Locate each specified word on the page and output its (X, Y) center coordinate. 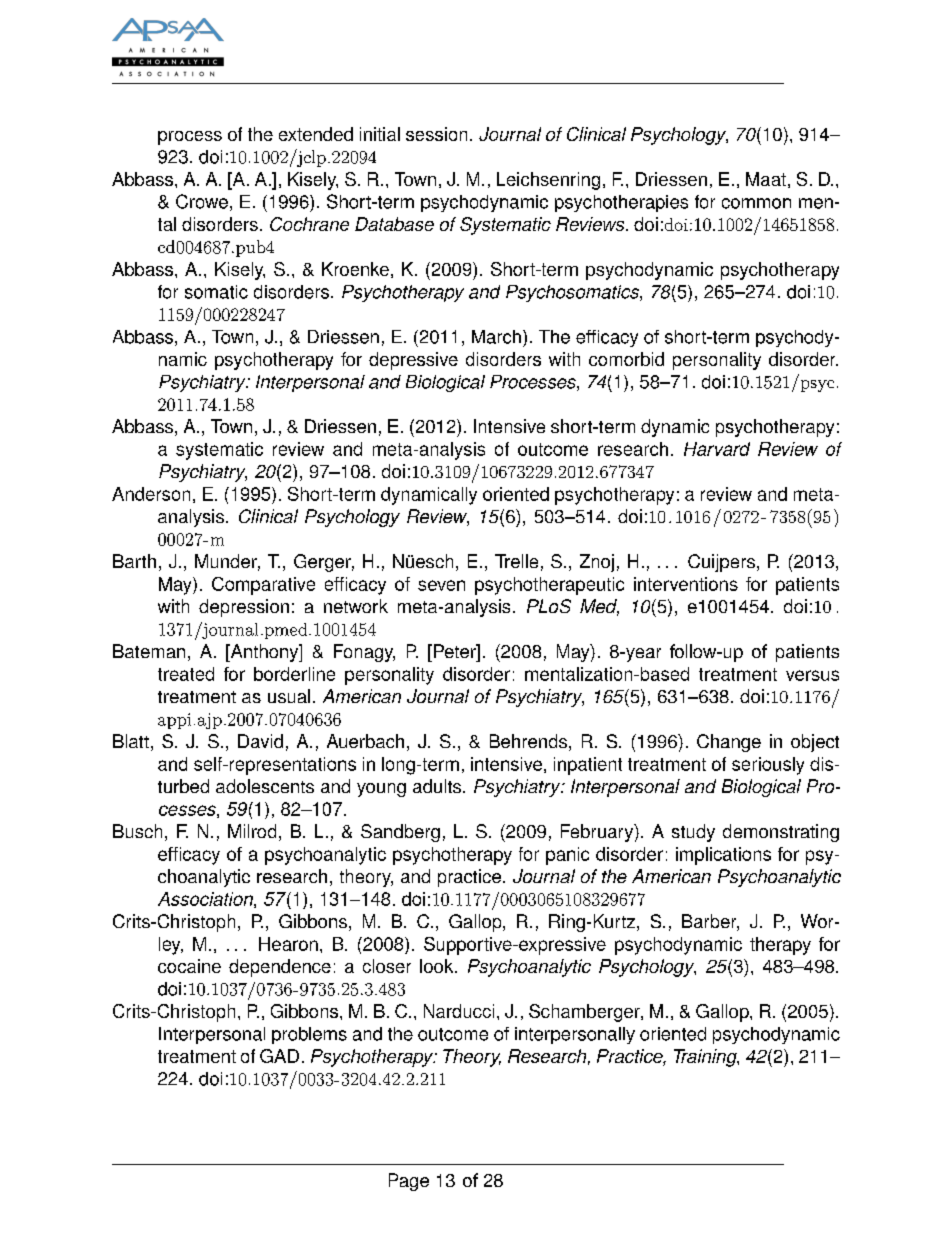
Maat (766, 179)
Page (409, 1182)
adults (438, 786)
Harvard (717, 449)
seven (441, 585)
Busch (137, 831)
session (436, 134)
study (693, 833)
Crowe (202, 201)
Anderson (151, 494)
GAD (279, 1056)
